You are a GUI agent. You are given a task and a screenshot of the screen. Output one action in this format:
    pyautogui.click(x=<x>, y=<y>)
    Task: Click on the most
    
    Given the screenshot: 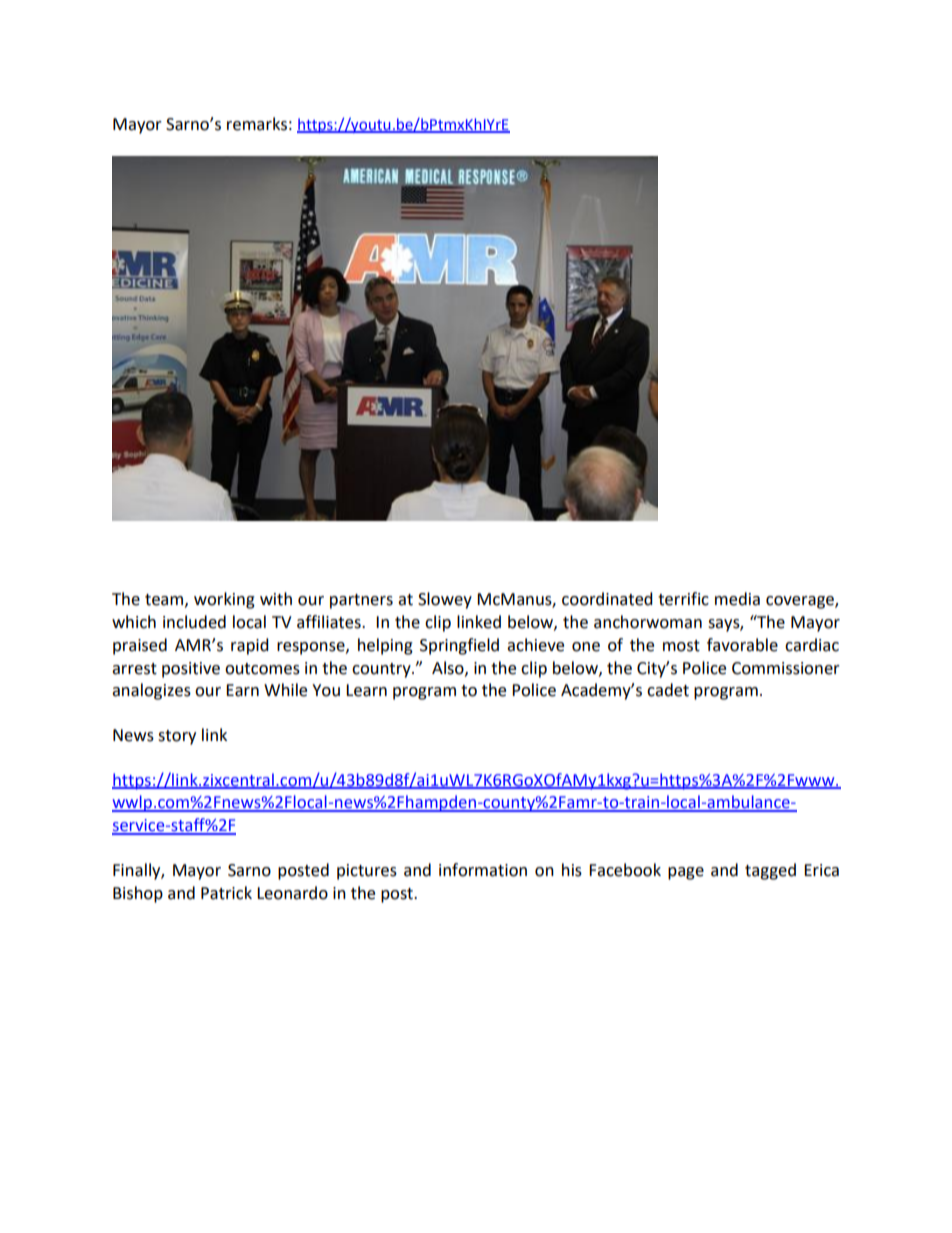 What is the action you would take?
    pyautogui.click(x=681, y=646)
